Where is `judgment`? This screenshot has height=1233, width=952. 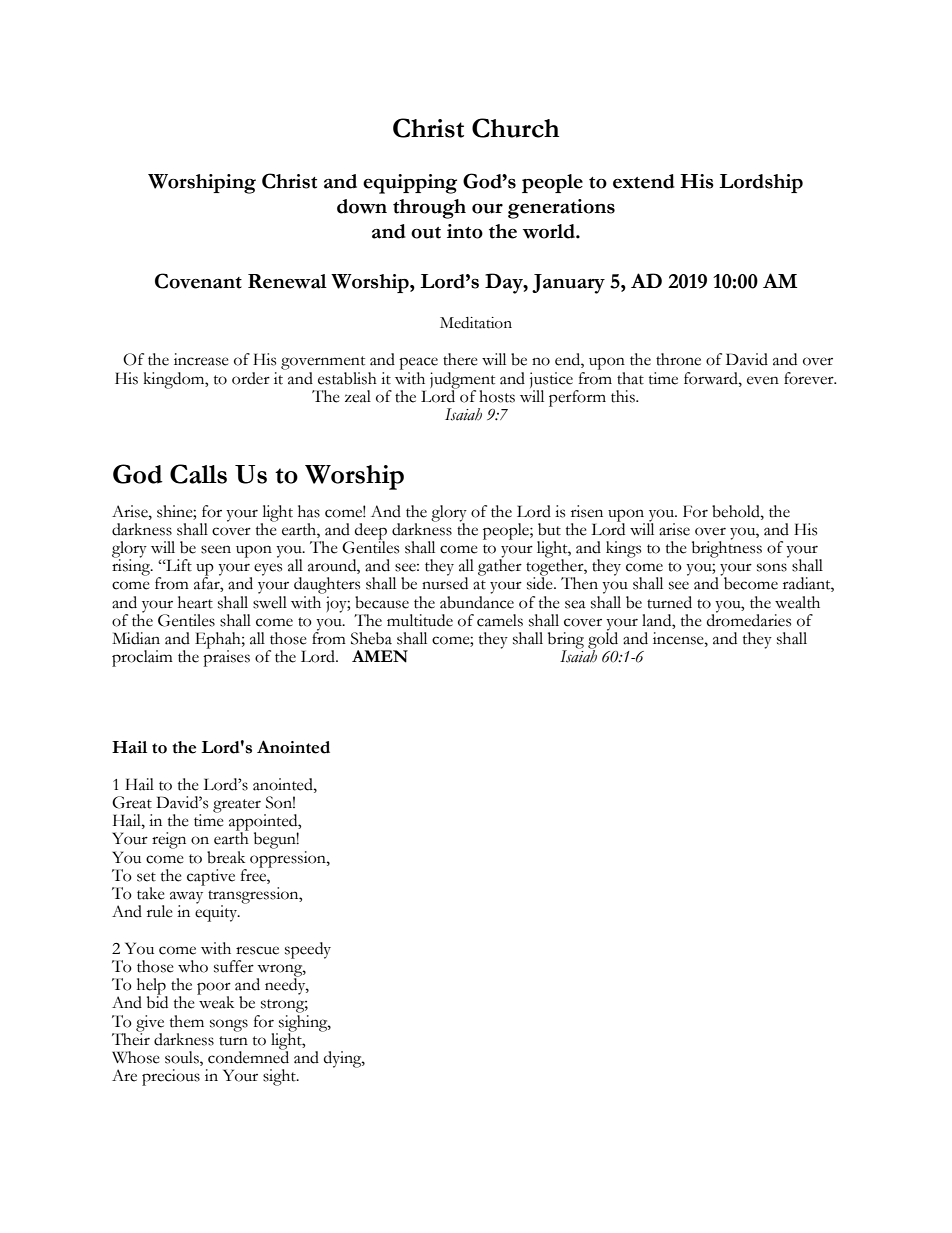
judgment is located at coordinates (462, 381).
